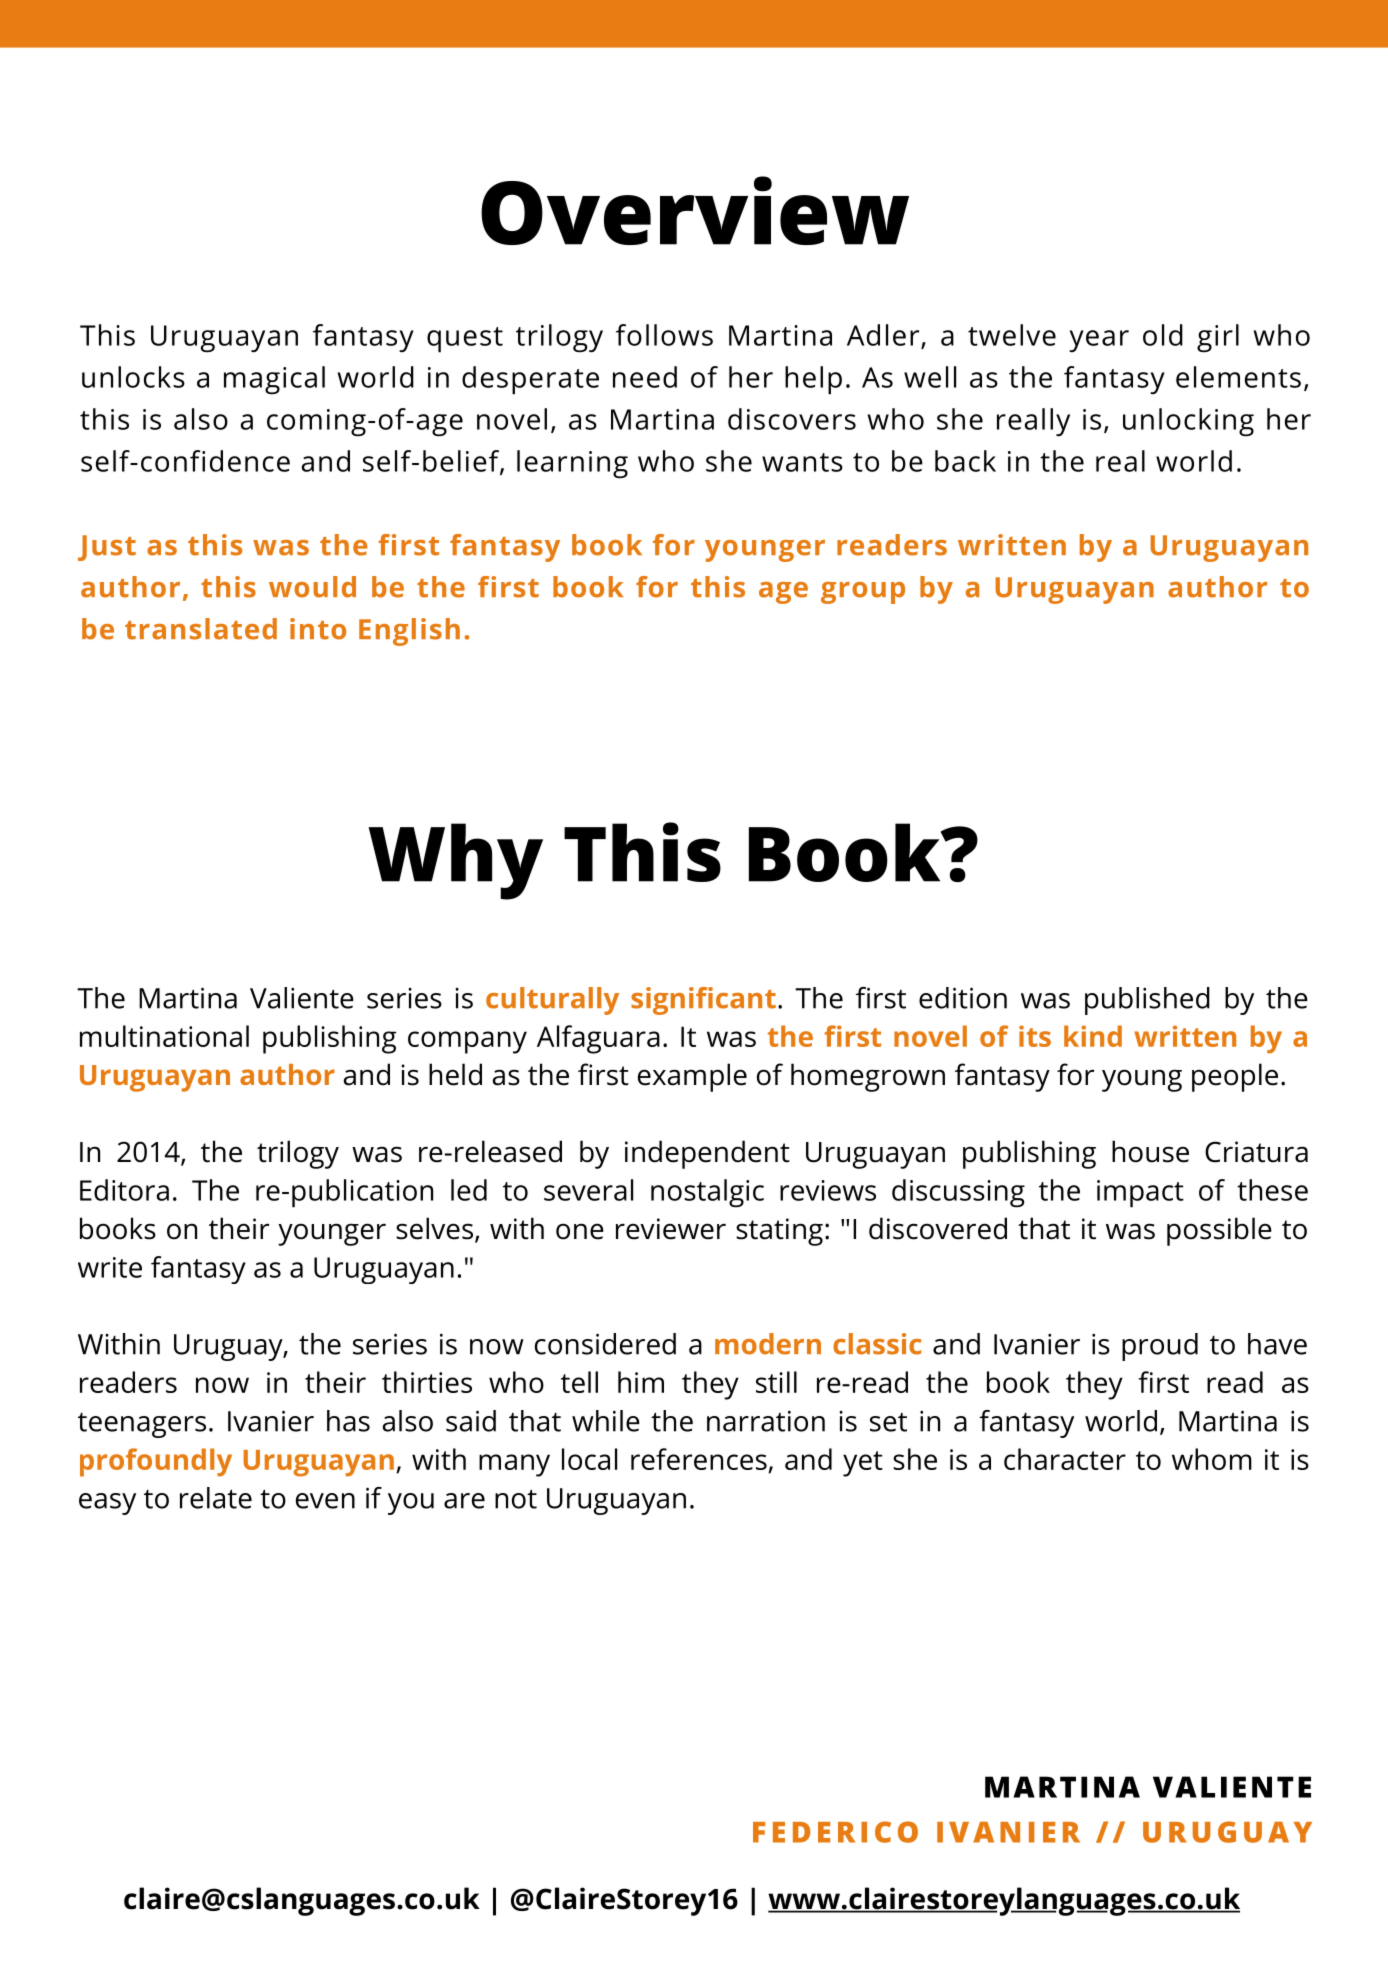 This page has height=1965, width=1388. Describe the element at coordinates (965, 461) in the page. I see `back` at that location.
